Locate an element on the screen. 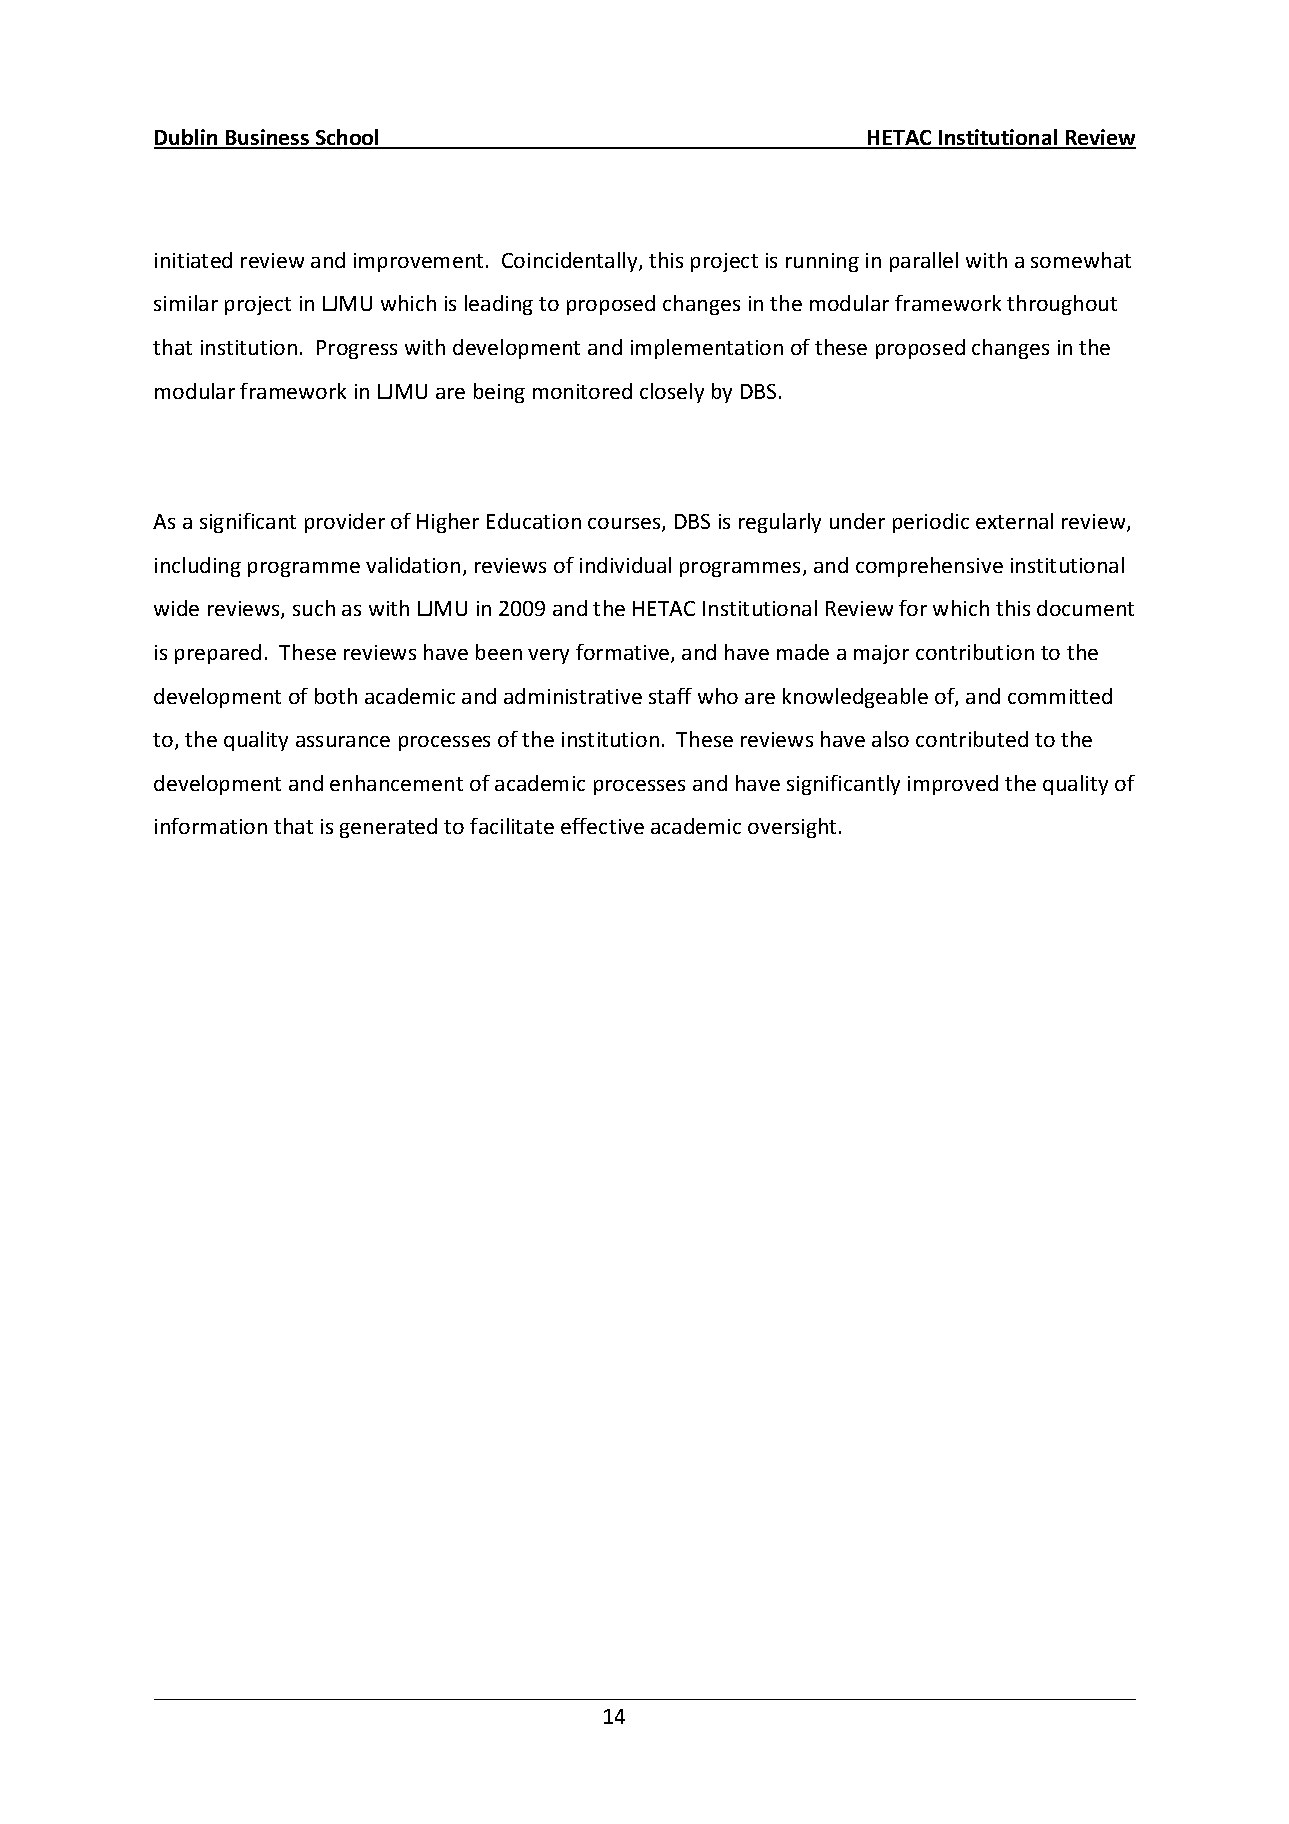  parallel is located at coordinates (924, 262).
